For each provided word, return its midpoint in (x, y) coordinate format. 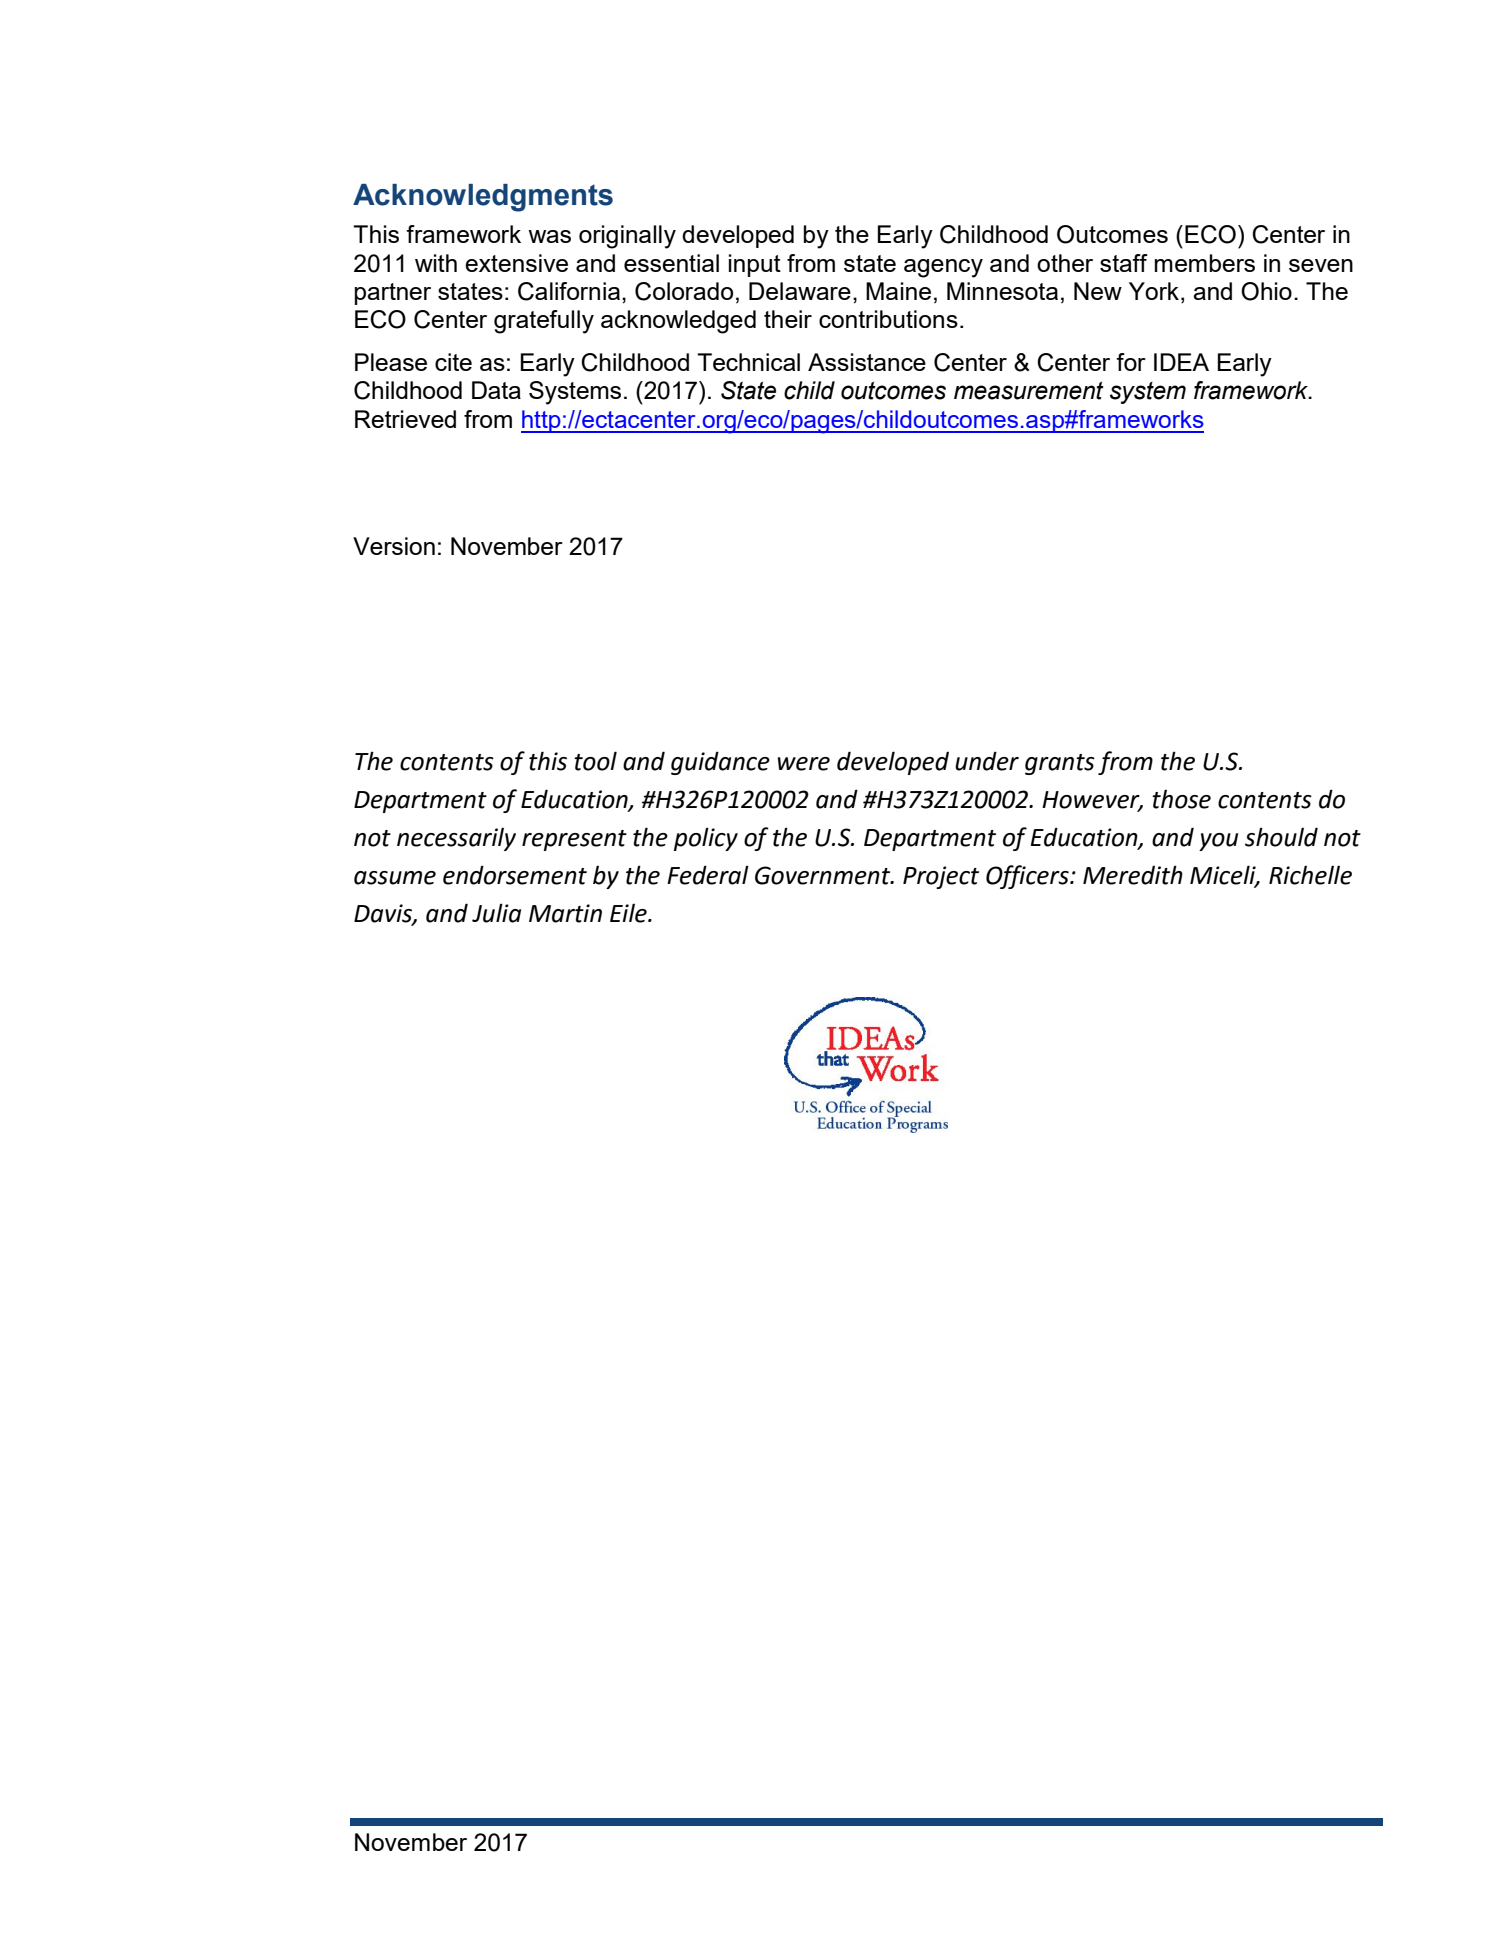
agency (943, 268)
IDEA (1181, 362)
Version (394, 546)
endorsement (515, 875)
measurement (1029, 390)
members (1205, 263)
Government (824, 875)
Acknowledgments (483, 198)
